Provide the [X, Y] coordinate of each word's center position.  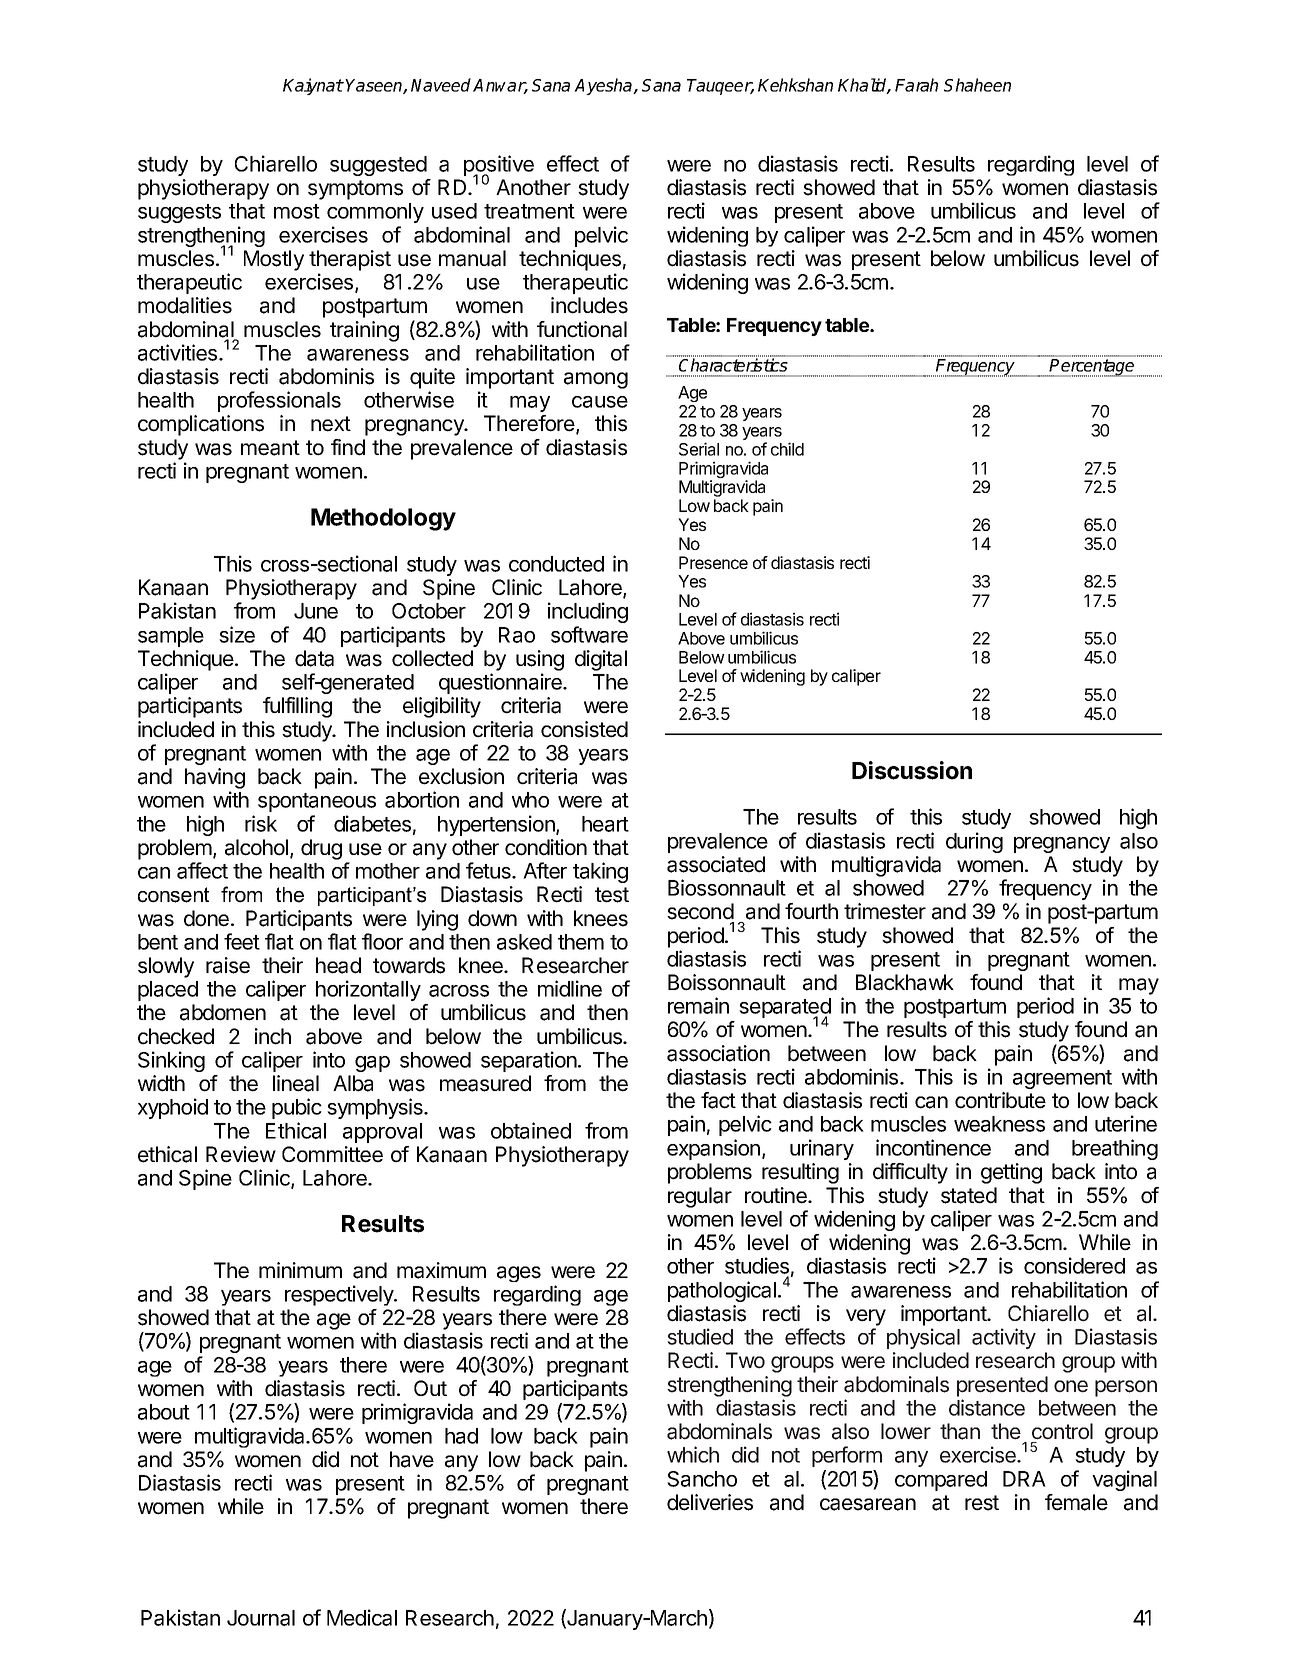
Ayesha [604, 86]
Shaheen [977, 85]
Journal [261, 1618]
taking [600, 872]
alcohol [258, 848]
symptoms [355, 190]
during [974, 842]
